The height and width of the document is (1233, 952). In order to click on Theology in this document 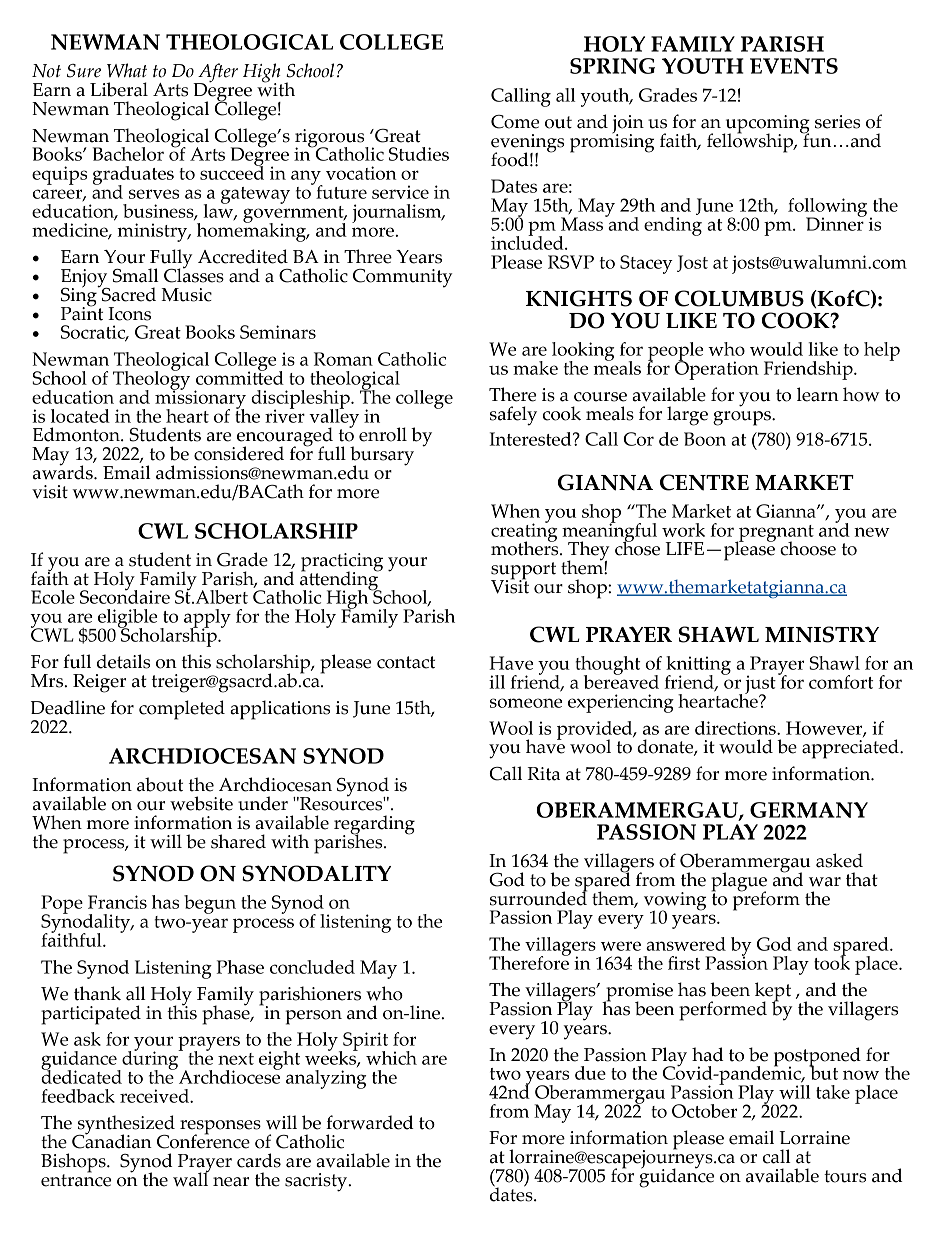, I will do `click(151, 380)`.
